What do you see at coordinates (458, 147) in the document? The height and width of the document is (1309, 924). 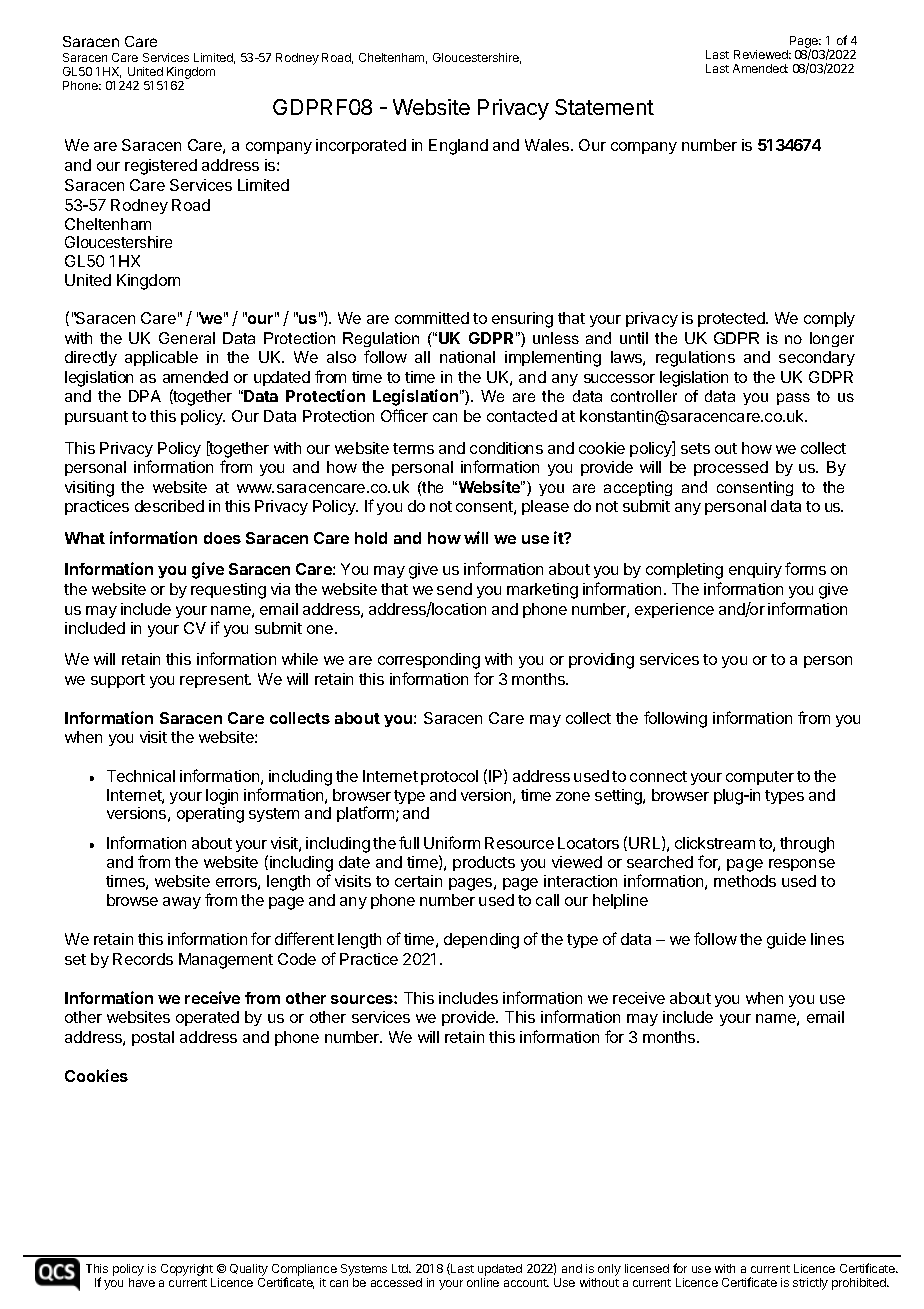 I see `England` at bounding box center [458, 147].
